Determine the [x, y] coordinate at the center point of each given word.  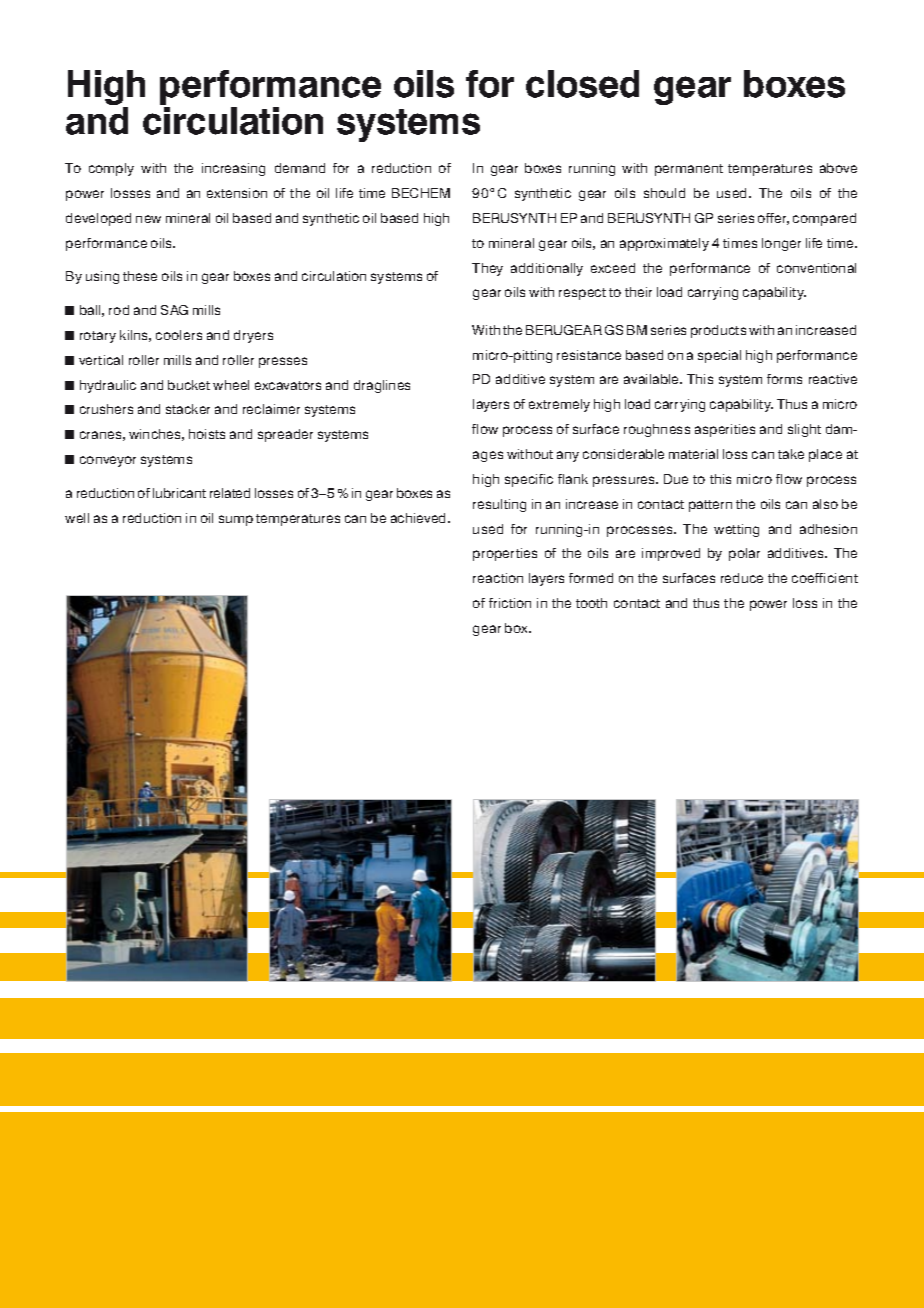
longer [781, 244]
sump [236, 520]
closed [582, 84]
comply [111, 169]
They [487, 269]
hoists [207, 434]
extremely [559, 405]
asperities [725, 430]
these [140, 276]
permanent [689, 170]
